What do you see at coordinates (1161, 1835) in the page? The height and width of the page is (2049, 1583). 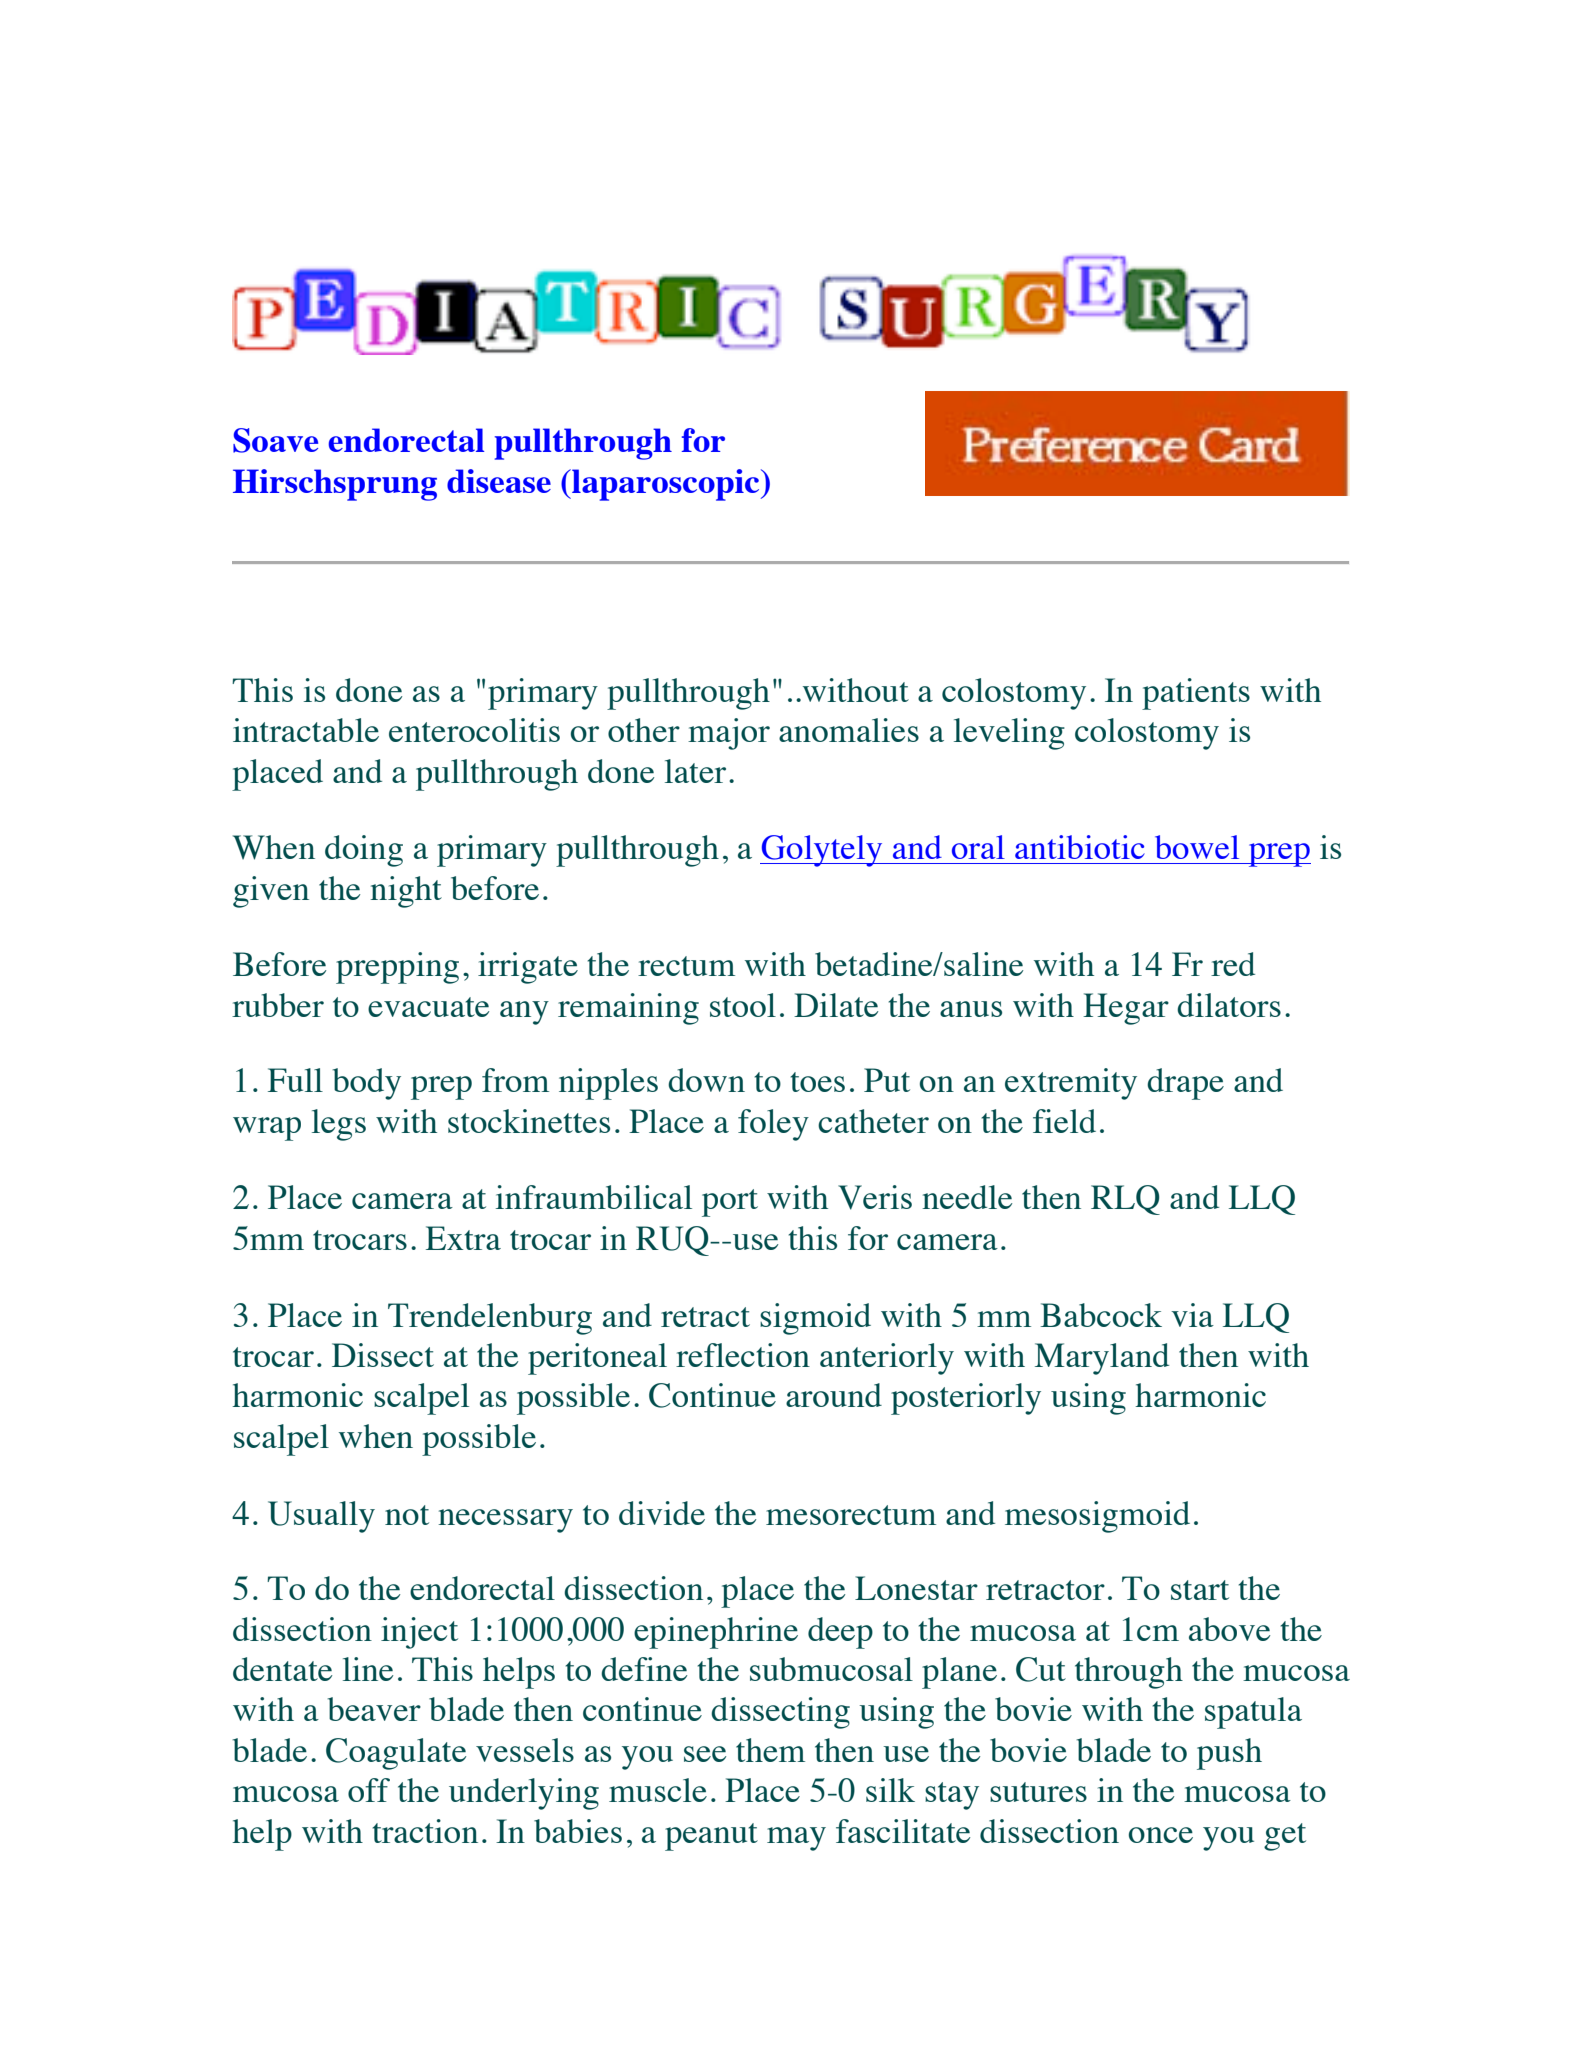 I see `once` at bounding box center [1161, 1835].
